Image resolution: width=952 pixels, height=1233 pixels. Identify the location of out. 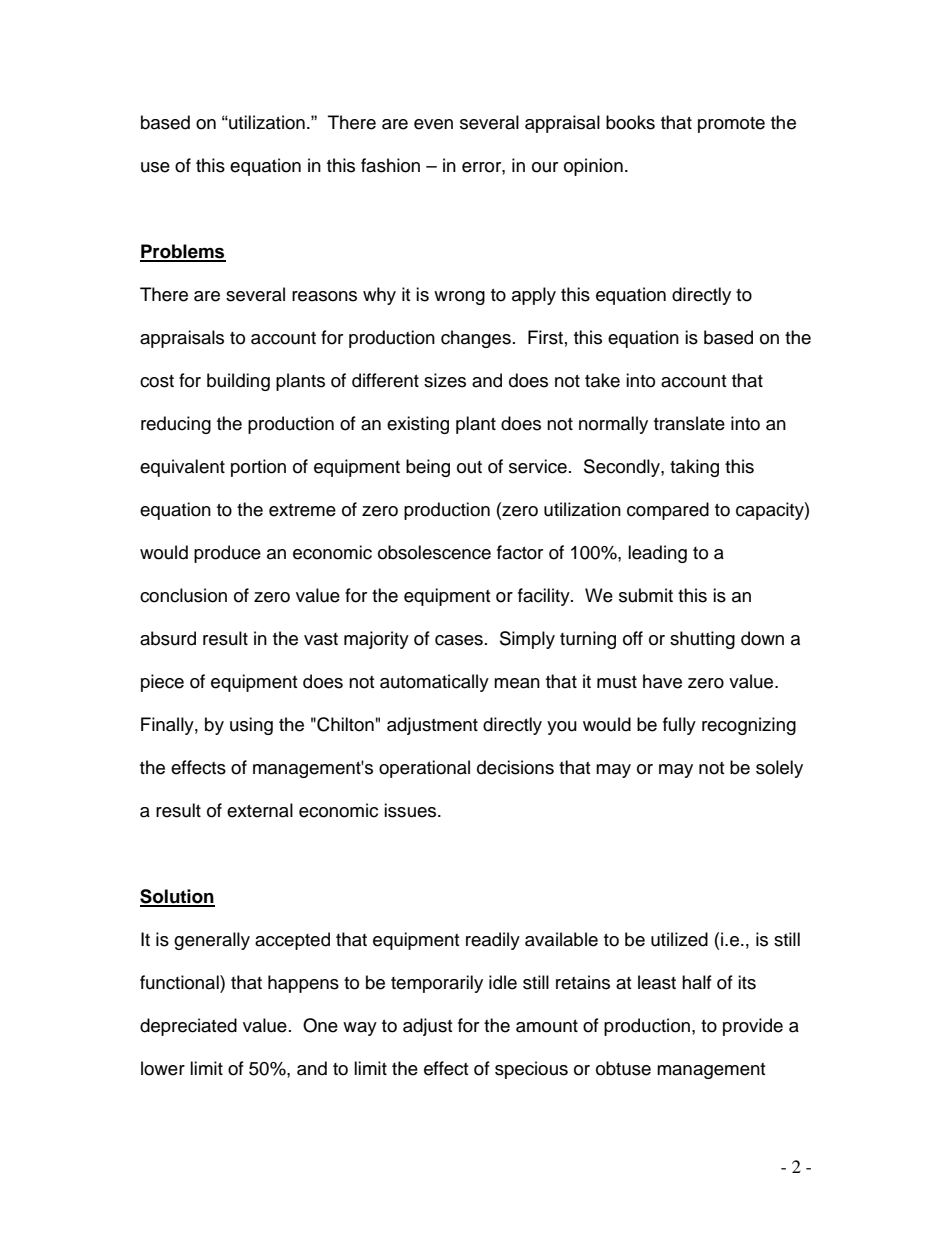
(469, 467).
